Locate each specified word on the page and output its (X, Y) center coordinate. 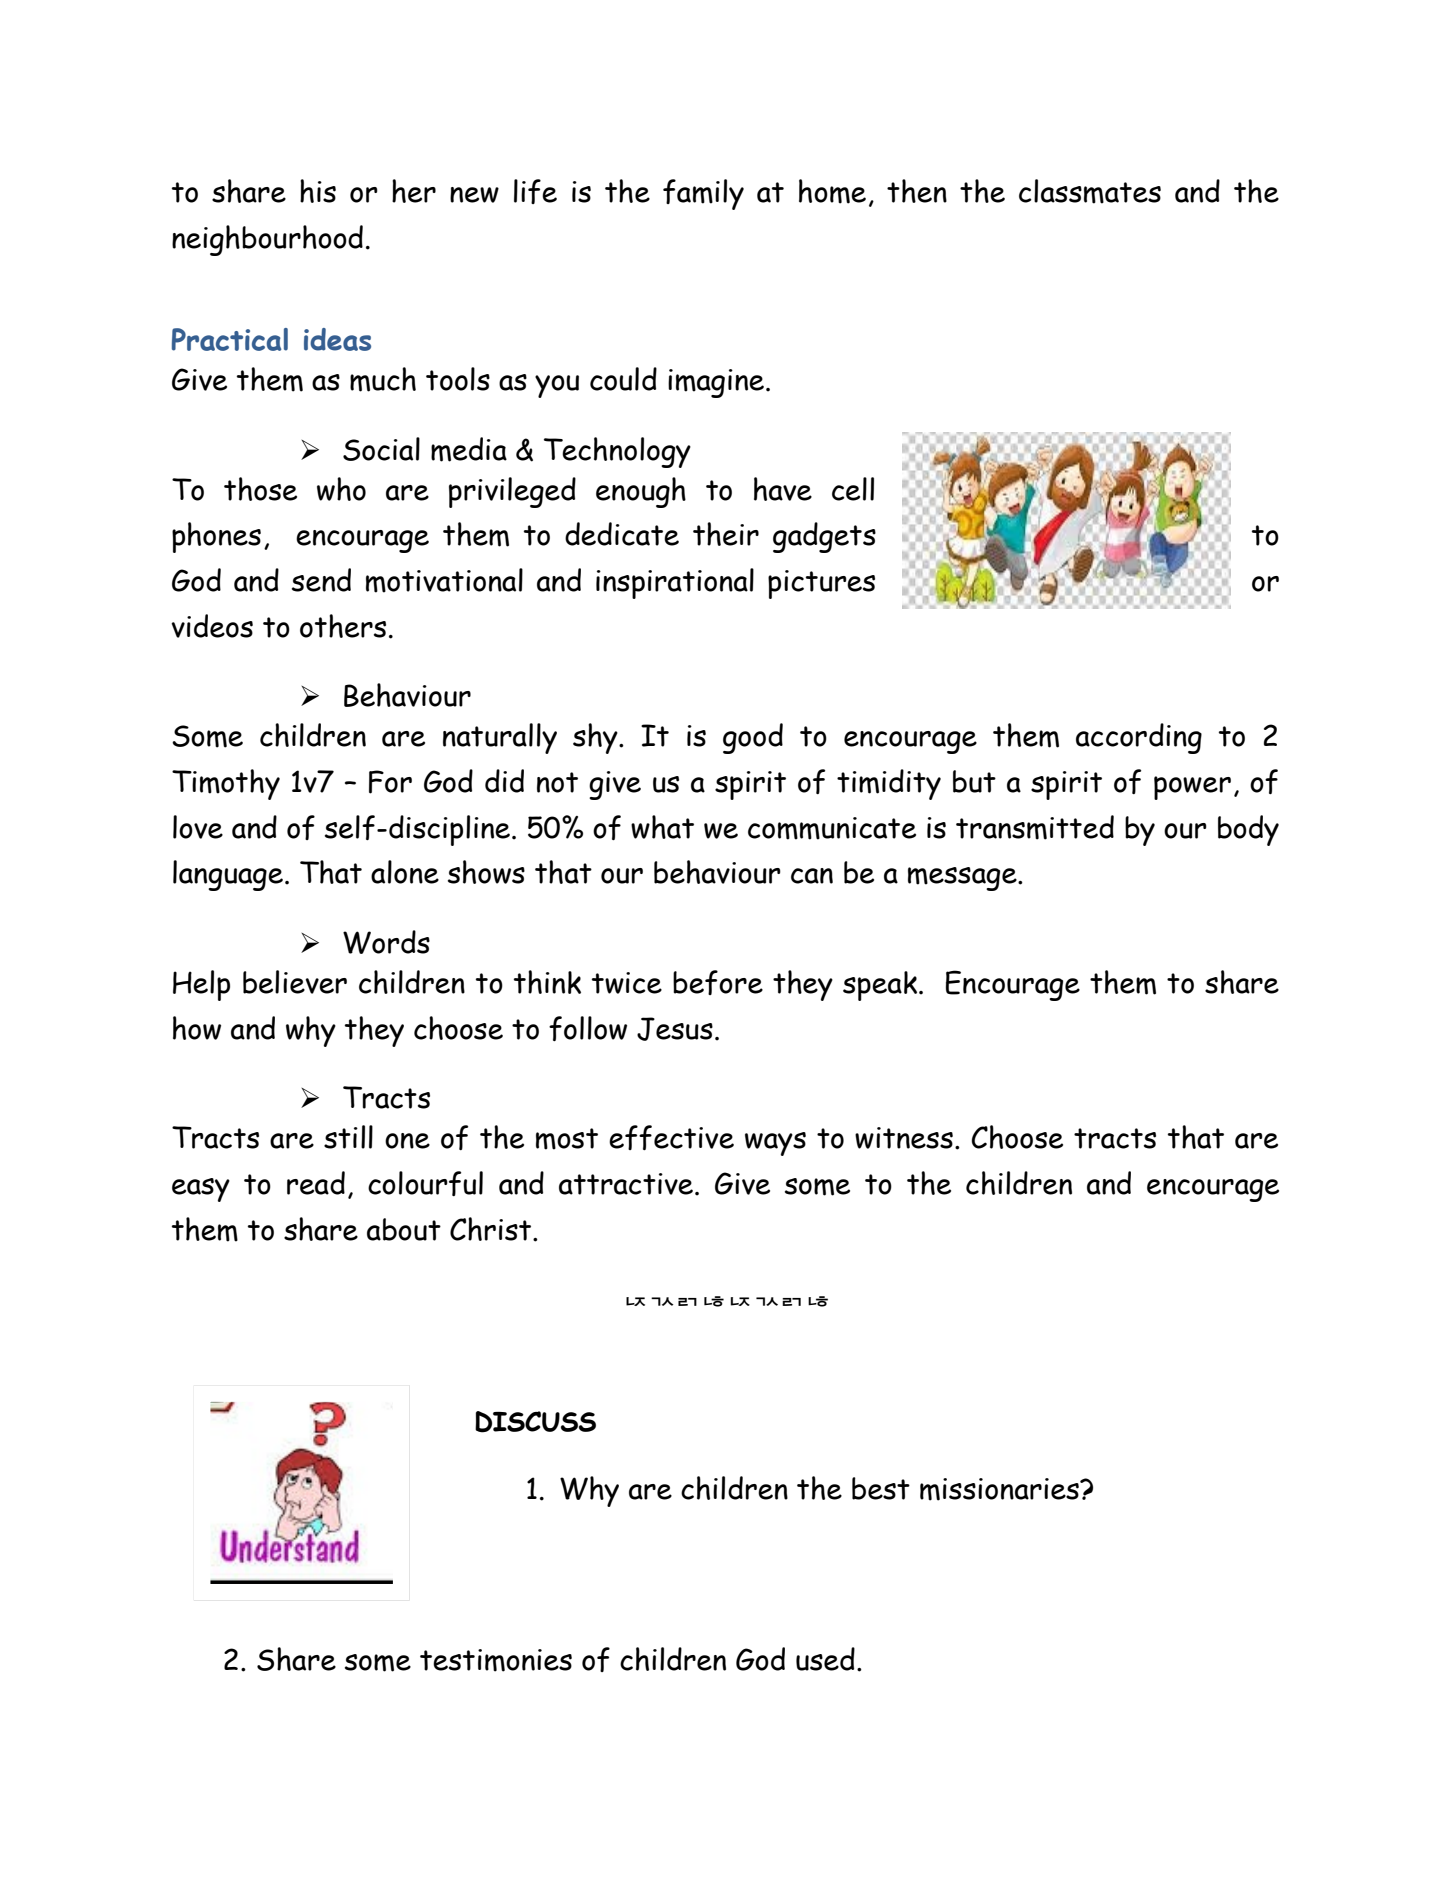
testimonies (496, 1660)
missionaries (1000, 1489)
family (703, 194)
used (825, 1659)
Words (386, 942)
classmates (1090, 191)
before (718, 982)
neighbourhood (267, 240)
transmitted (1035, 827)
